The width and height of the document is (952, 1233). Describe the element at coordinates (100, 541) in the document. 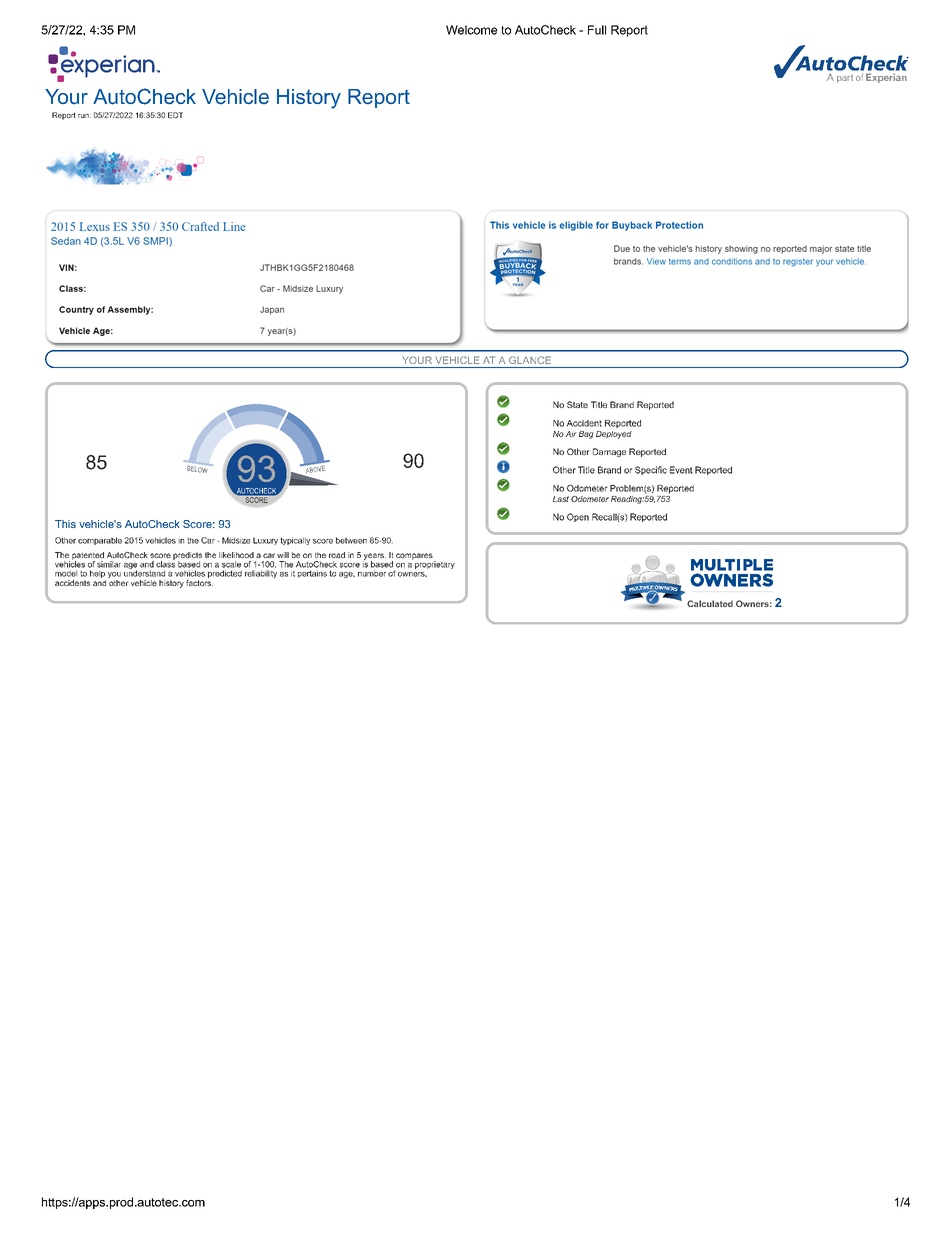

I see `comparable` at that location.
